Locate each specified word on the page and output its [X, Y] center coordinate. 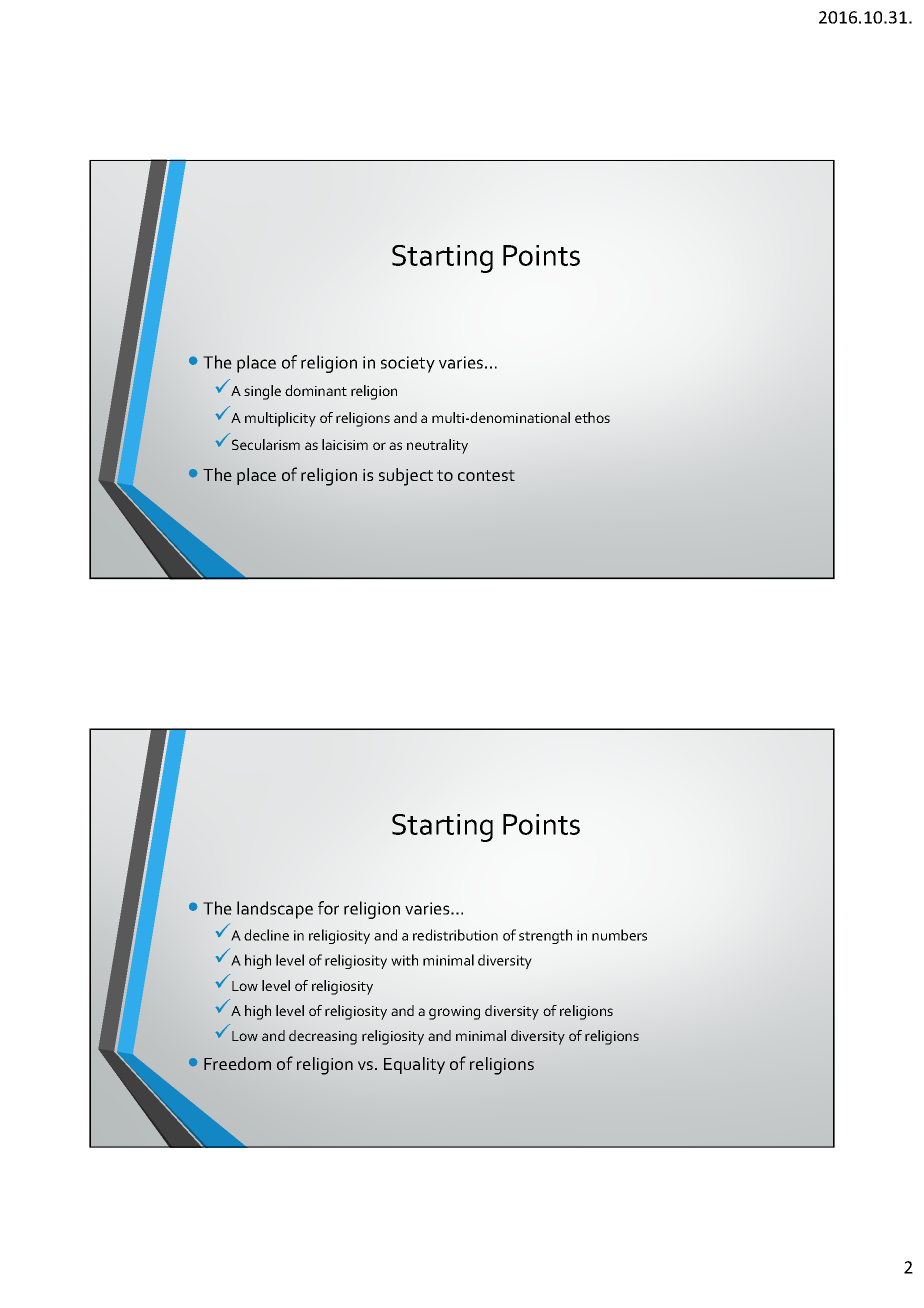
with [404, 960]
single [262, 392]
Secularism [266, 444]
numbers [619, 935]
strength [545, 936]
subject [406, 477]
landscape [275, 910]
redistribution [455, 935]
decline [266, 935]
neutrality [437, 446]
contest [486, 475]
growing [454, 1013]
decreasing [323, 1037]
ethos [592, 417]
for [328, 908]
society [408, 364]
